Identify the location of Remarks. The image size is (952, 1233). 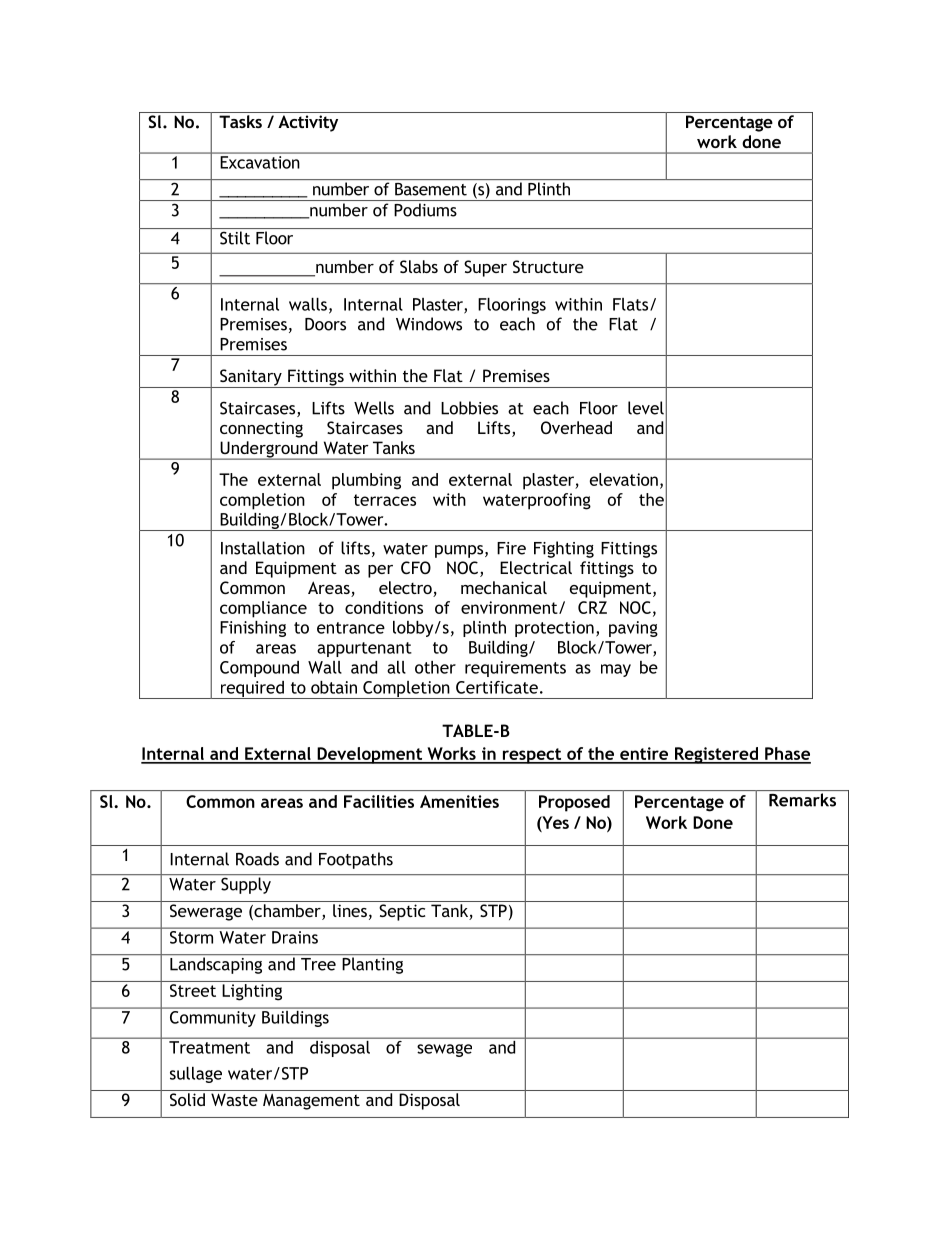
(802, 800).
